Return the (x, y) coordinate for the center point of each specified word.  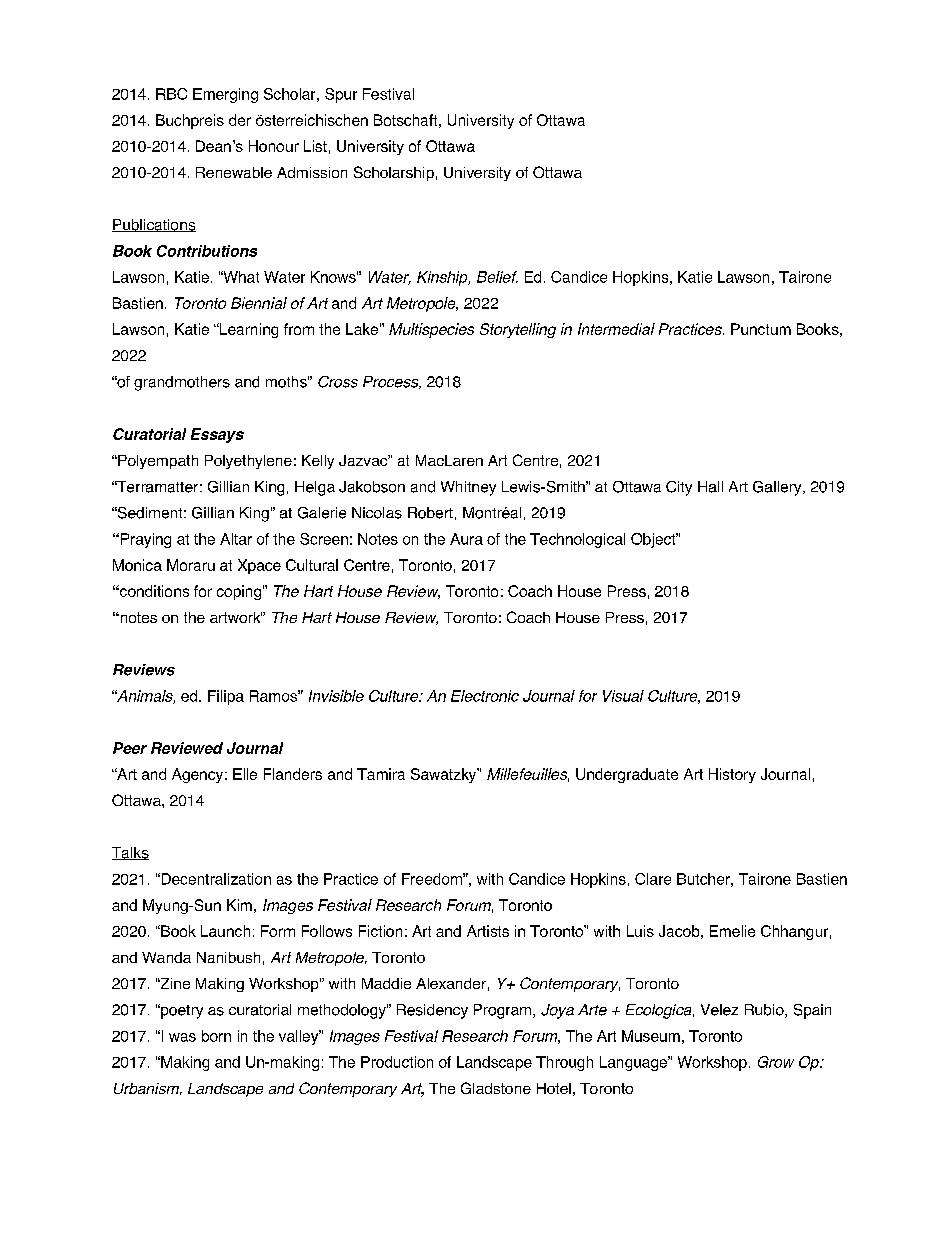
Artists (488, 931)
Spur (341, 95)
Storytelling (518, 330)
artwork (236, 617)
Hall (710, 487)
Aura (466, 539)
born (216, 1036)
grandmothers (182, 383)
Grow (776, 1062)
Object (654, 540)
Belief (497, 277)
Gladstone (496, 1088)
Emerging (225, 95)
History (732, 775)
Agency (199, 775)
